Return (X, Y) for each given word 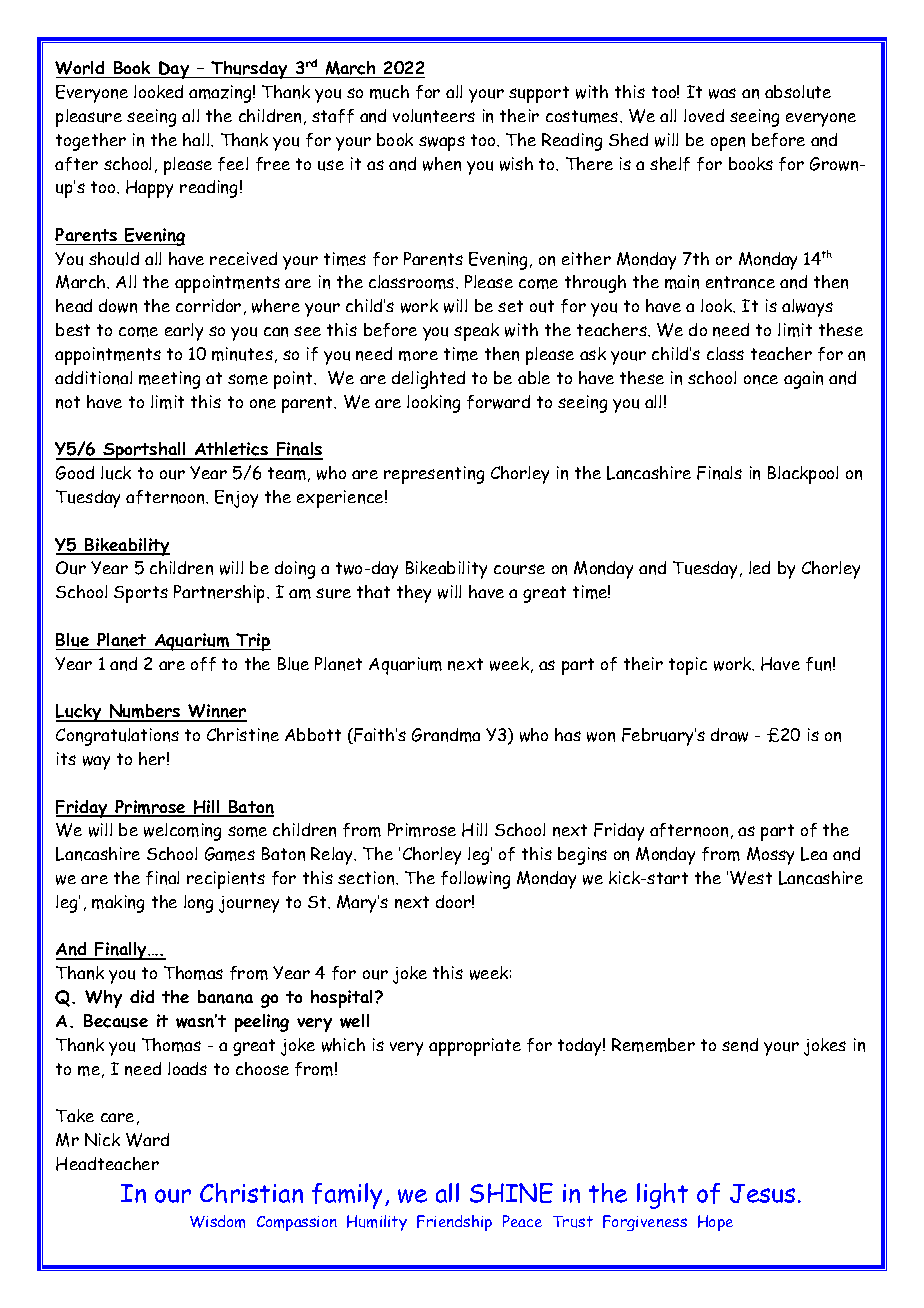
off (203, 664)
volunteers (434, 116)
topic (688, 666)
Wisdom (217, 1221)
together (91, 142)
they (414, 594)
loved (704, 115)
